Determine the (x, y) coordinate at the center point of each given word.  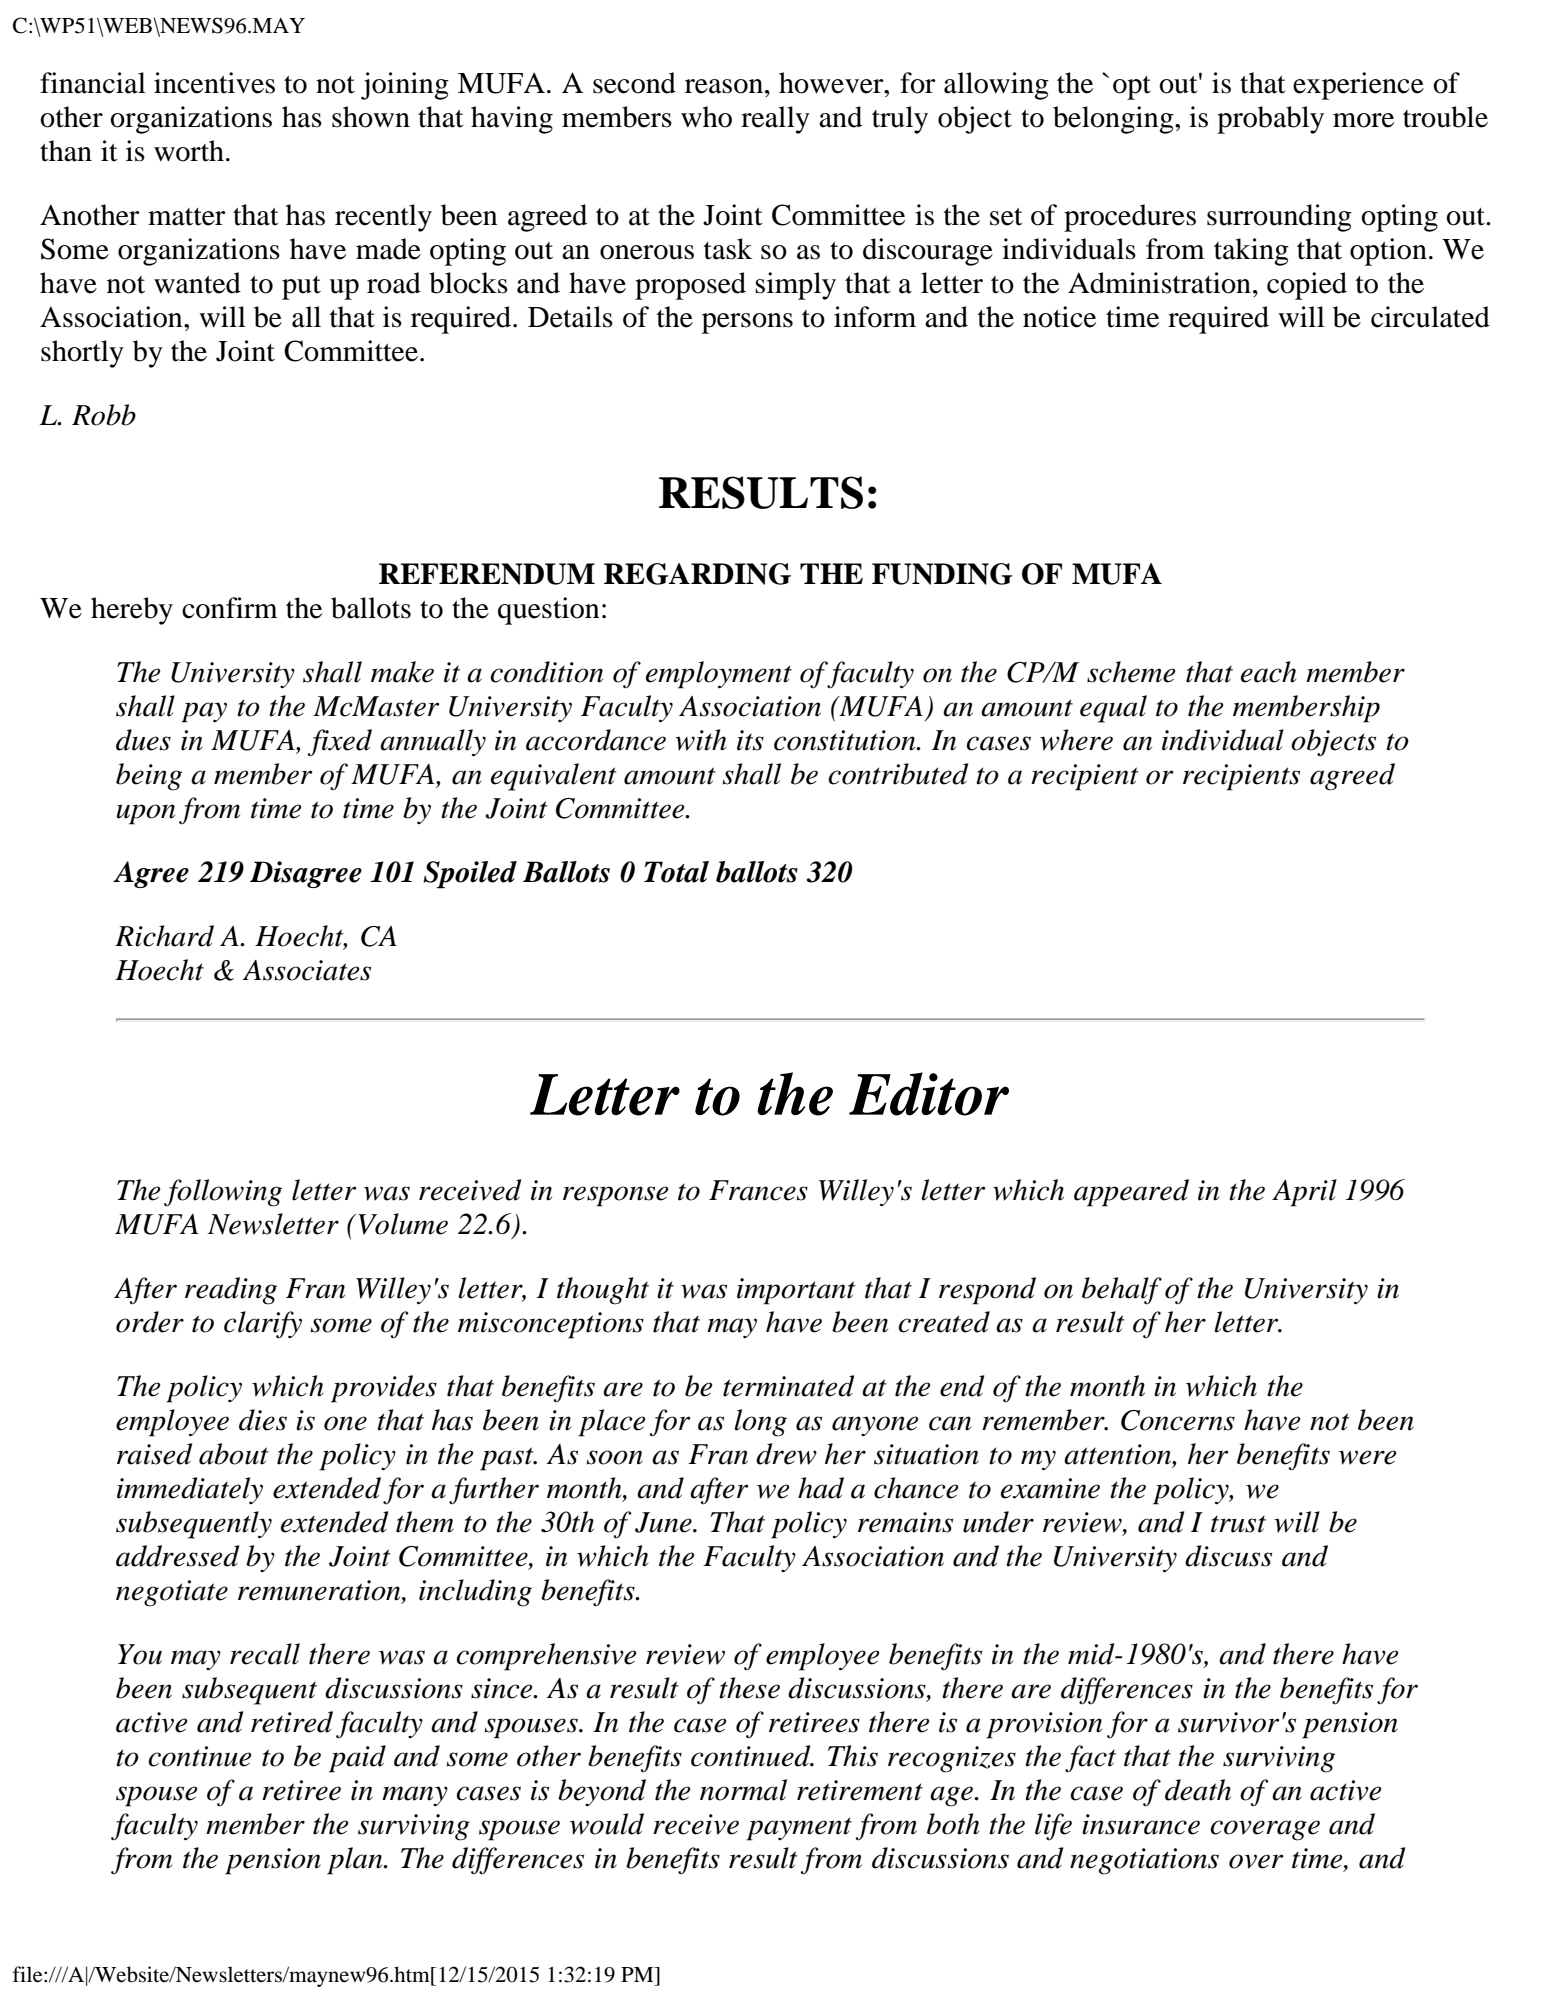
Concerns (1178, 1420)
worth (189, 151)
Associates (307, 970)
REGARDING (697, 574)
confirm (230, 608)
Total (676, 872)
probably (1270, 120)
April (1304, 1193)
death (1198, 1790)
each (1268, 672)
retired (292, 1722)
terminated (788, 1386)
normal (743, 1790)
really (775, 120)
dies (263, 1420)
